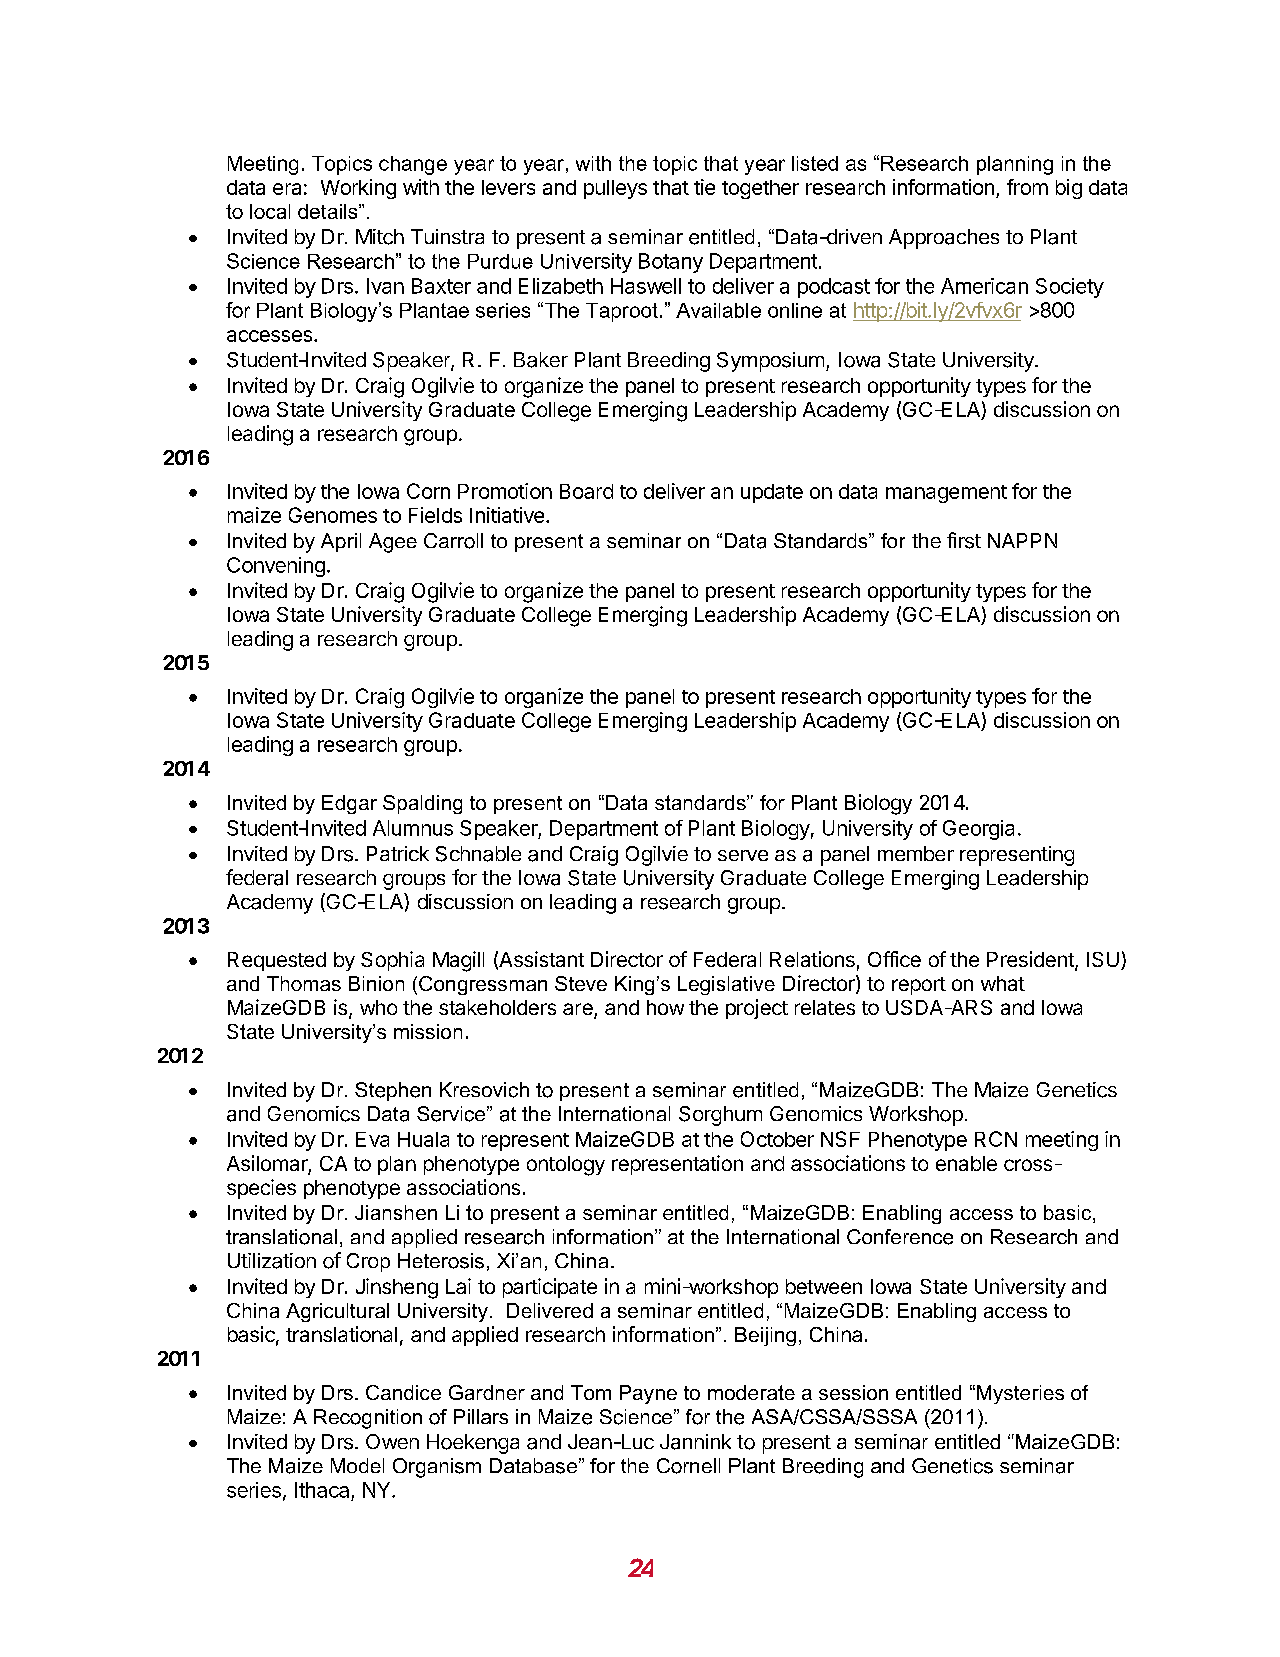 Image resolution: width=1280 pixels, height=1657 pixels. What do you see at coordinates (743, 855) in the screenshot?
I see `serve` at bounding box center [743, 855].
